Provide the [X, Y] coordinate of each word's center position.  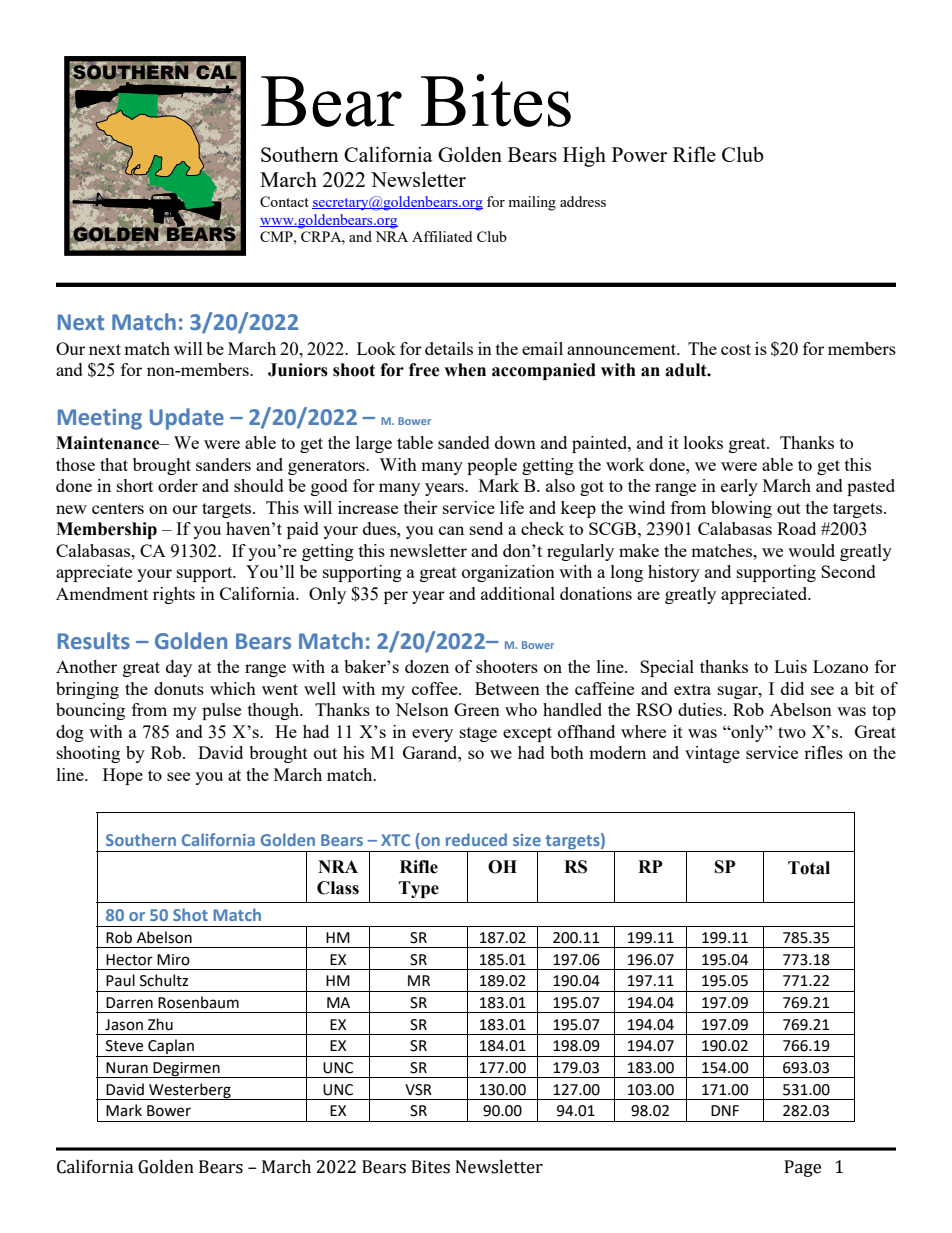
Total [809, 868]
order [178, 485]
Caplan [171, 1048]
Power [639, 154]
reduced [476, 839]
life [512, 507]
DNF [725, 1110]
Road [796, 528]
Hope [123, 776]
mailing [532, 203]
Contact [284, 201]
